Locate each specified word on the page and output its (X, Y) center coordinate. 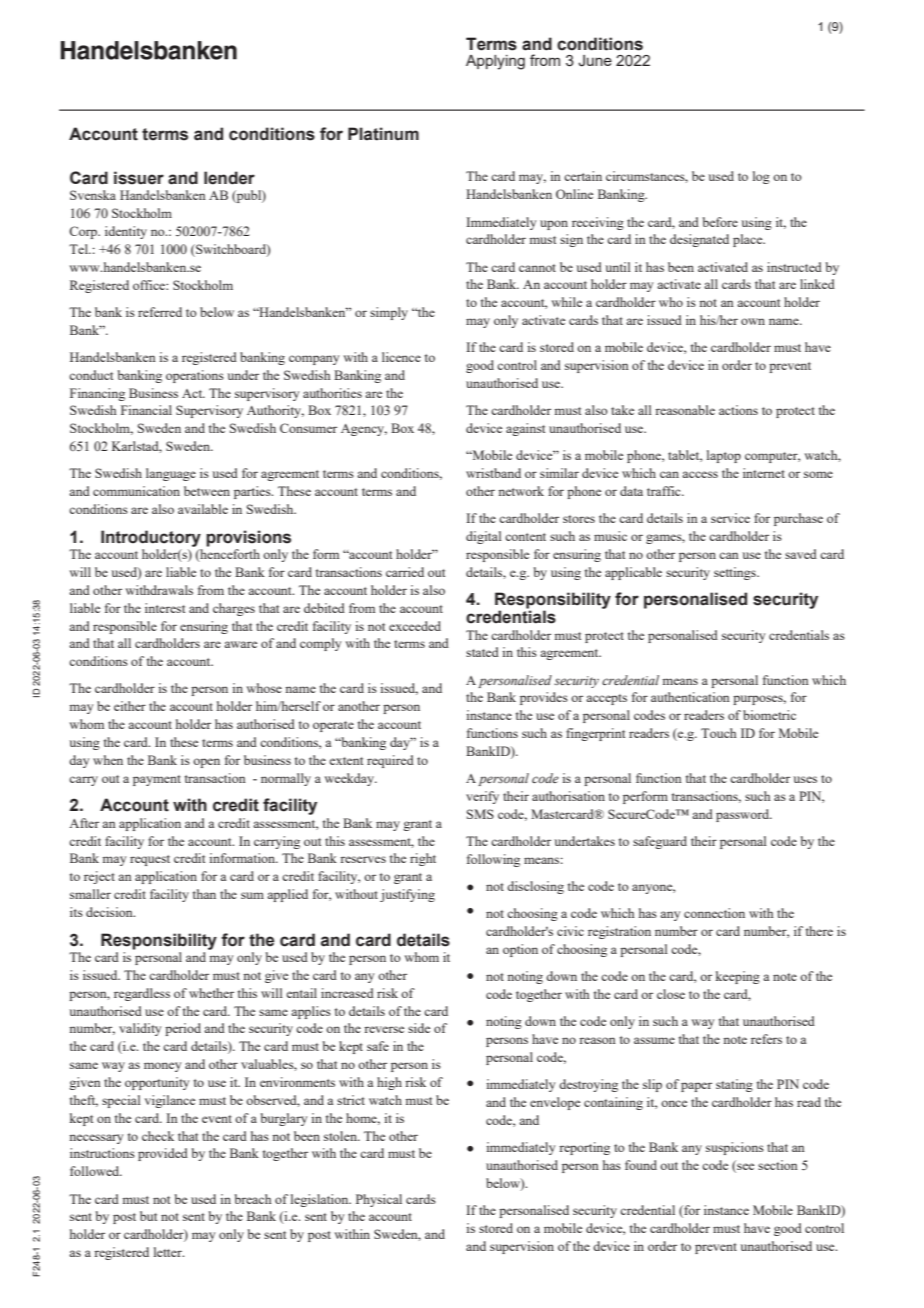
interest (165, 608)
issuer (139, 178)
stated (482, 652)
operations (195, 376)
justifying (407, 895)
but (148, 1216)
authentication (690, 697)
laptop (724, 456)
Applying (495, 62)
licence (401, 357)
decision (110, 912)
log (761, 177)
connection (714, 913)
